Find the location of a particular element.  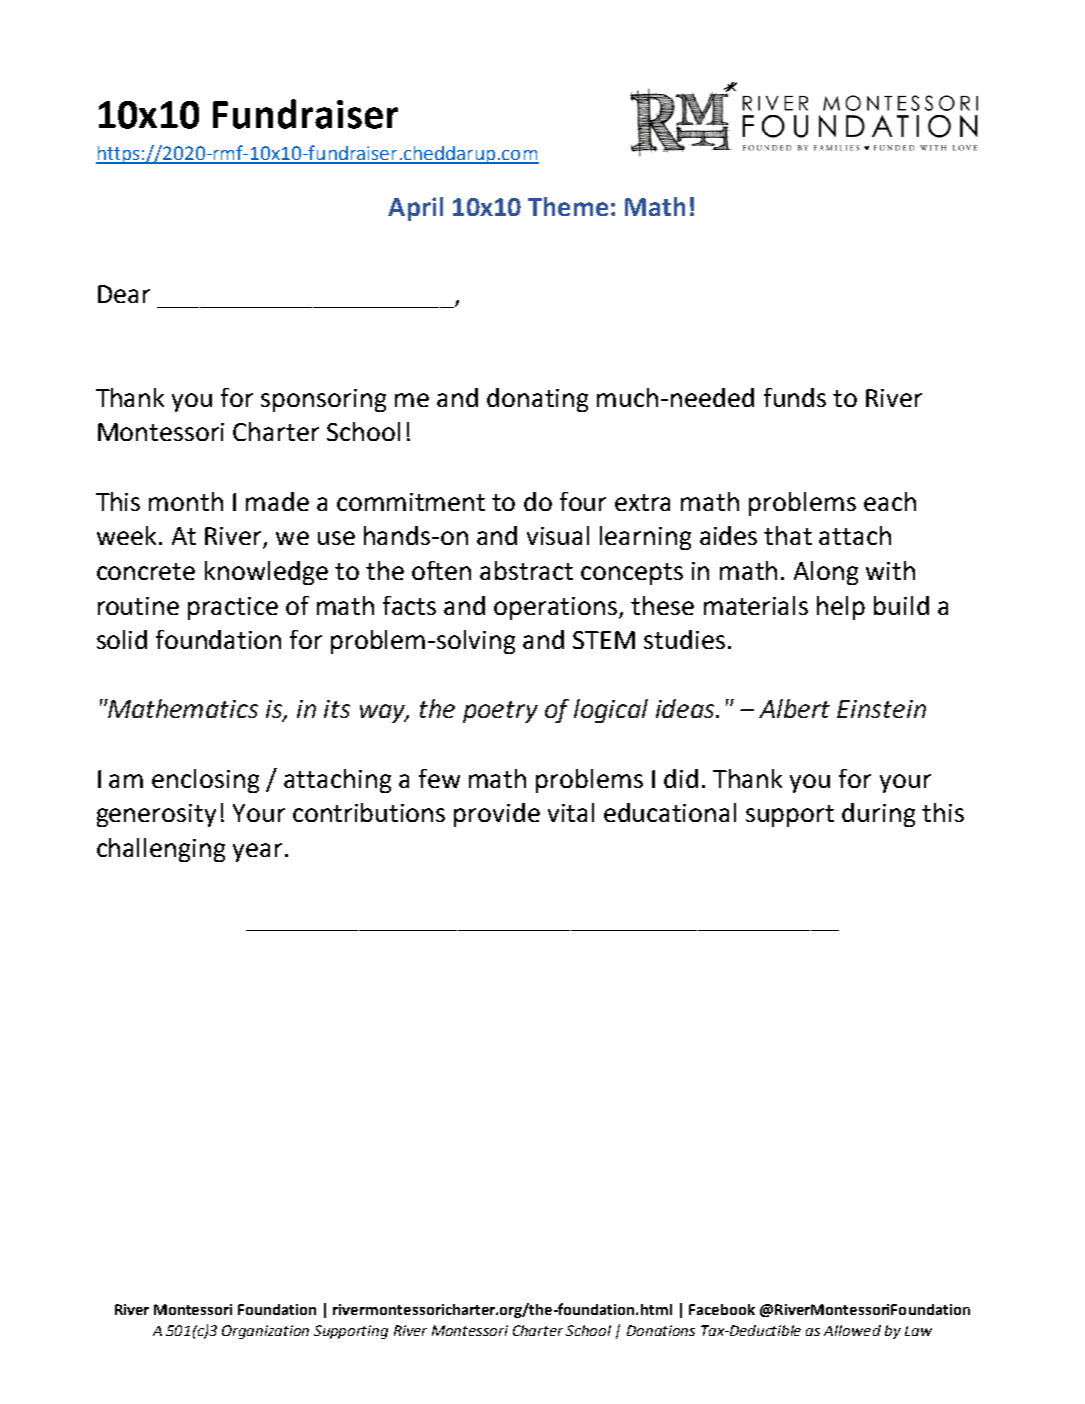

funds is located at coordinates (795, 397).
